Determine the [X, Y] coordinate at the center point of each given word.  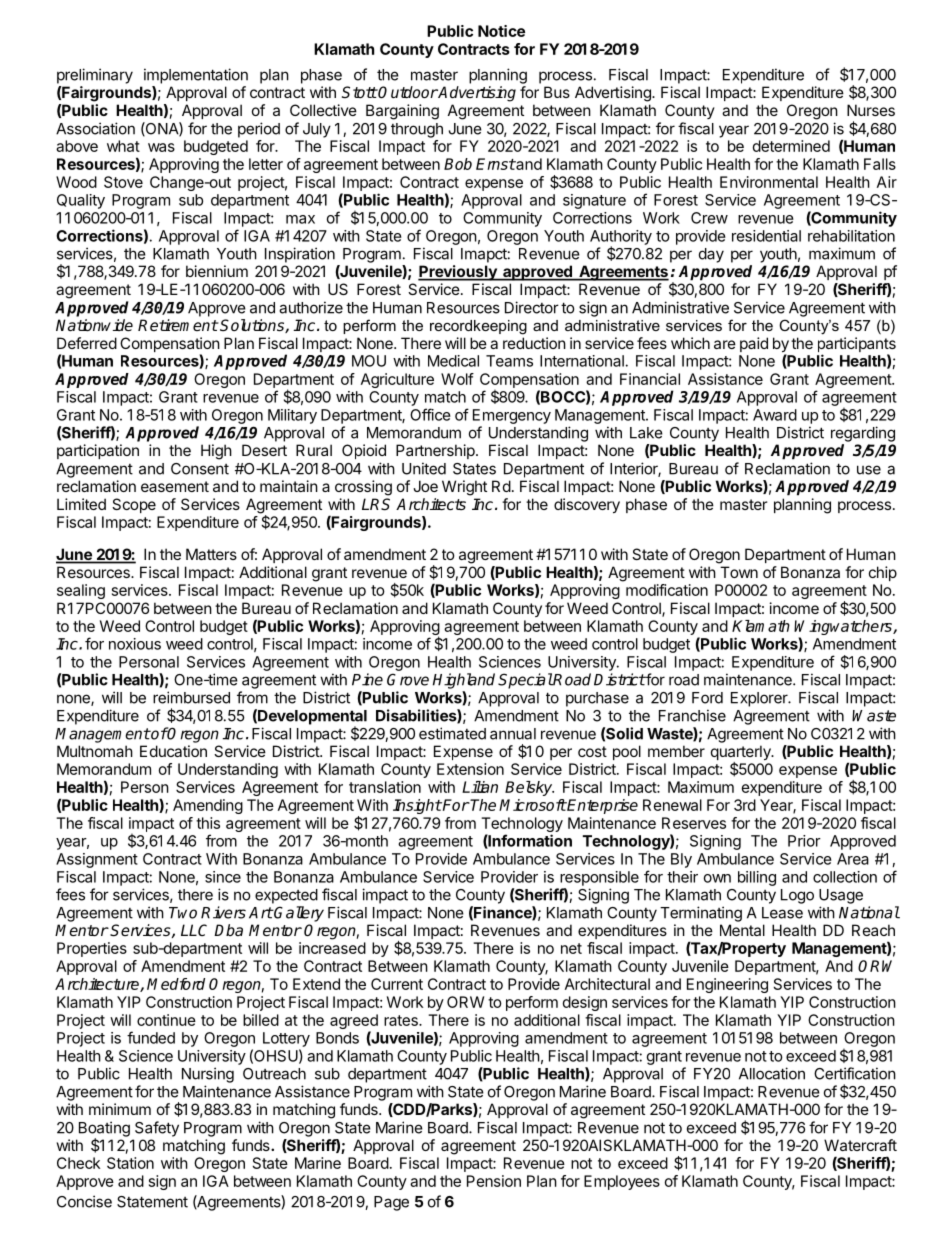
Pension [494, 1181]
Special [525, 681]
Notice [501, 31]
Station [130, 1163]
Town [739, 572]
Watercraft [860, 1145]
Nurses [871, 110]
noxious [135, 644]
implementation [196, 76]
